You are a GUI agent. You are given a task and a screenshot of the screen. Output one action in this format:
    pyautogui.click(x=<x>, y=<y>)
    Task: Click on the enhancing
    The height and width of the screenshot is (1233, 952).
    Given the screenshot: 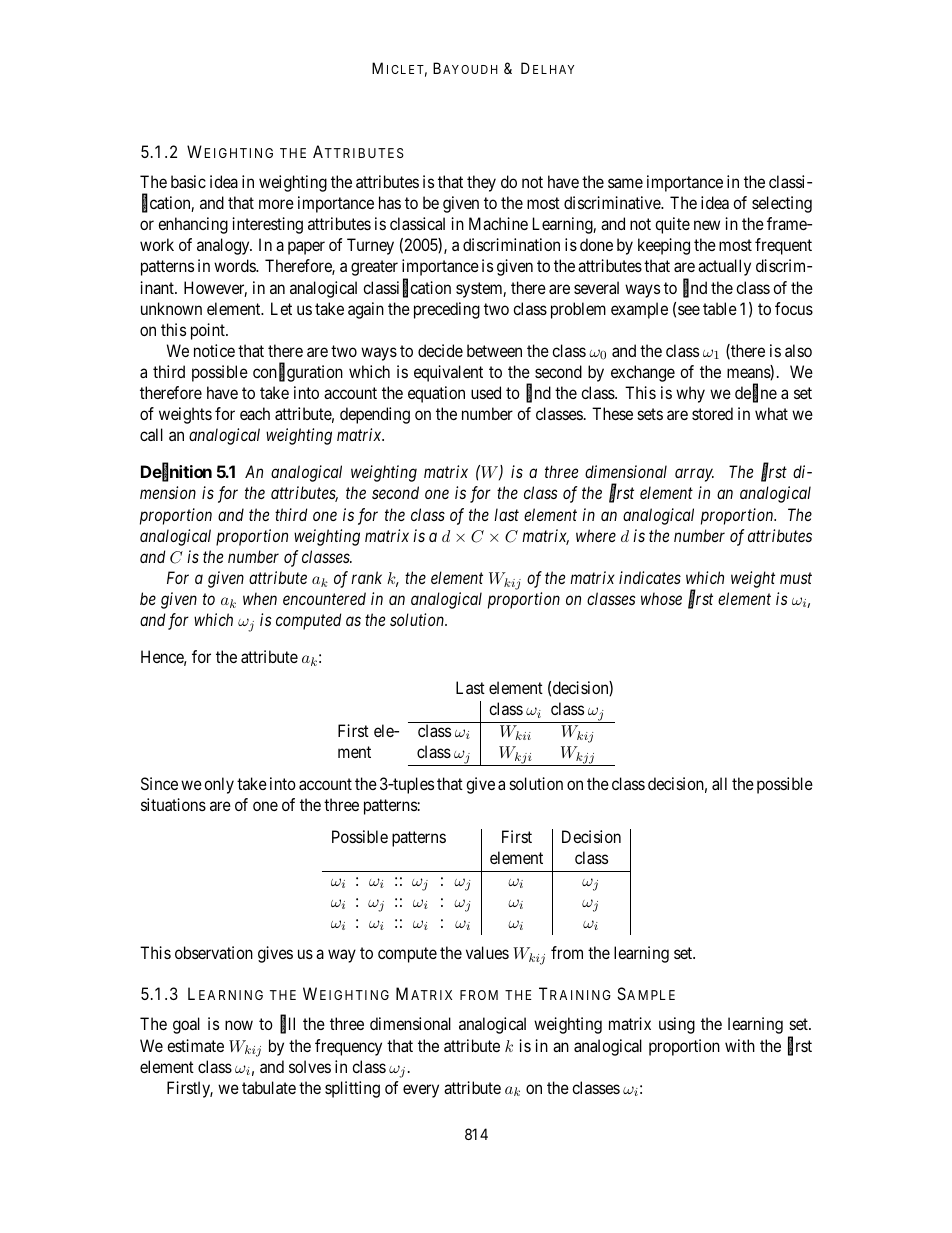 What is the action you would take?
    pyautogui.click(x=193, y=225)
